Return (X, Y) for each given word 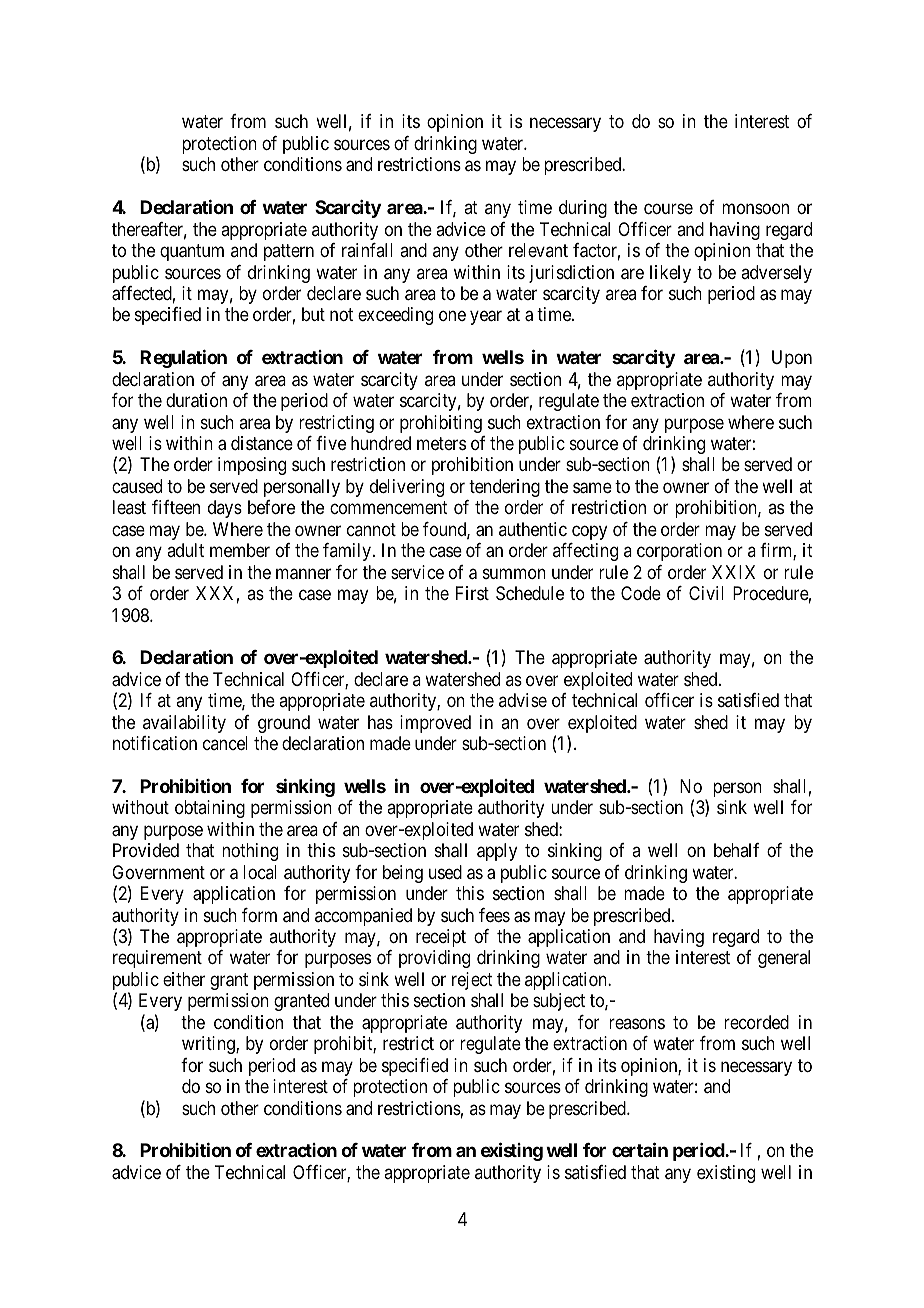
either (184, 979)
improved (435, 724)
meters (441, 443)
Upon (792, 359)
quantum (192, 252)
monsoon (755, 209)
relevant (538, 250)
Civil (706, 593)
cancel (225, 743)
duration (196, 400)
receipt (441, 938)
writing (209, 1045)
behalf (736, 850)
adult (185, 550)
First (472, 593)
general (784, 959)
